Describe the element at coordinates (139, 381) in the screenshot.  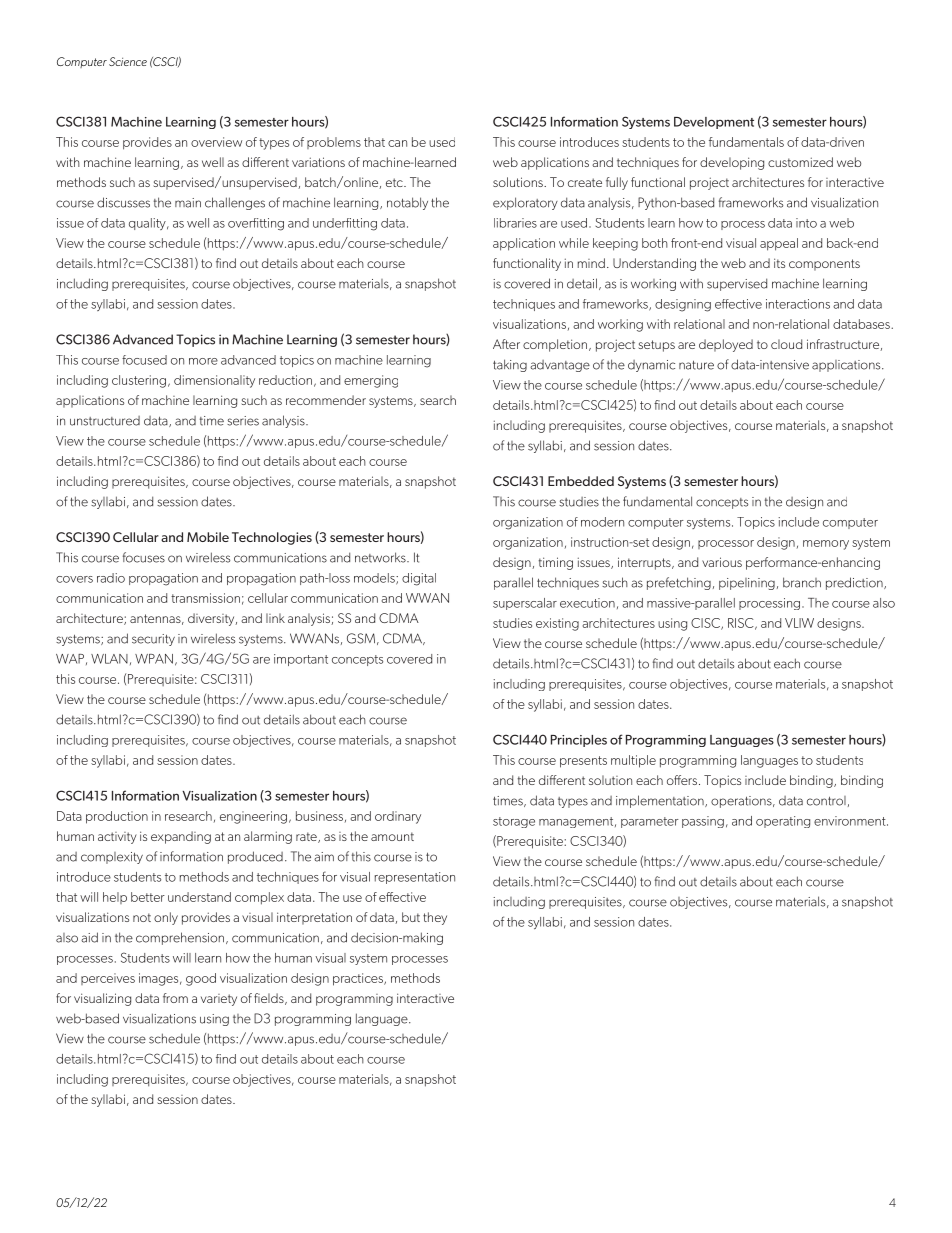
I see `clustering` at that location.
